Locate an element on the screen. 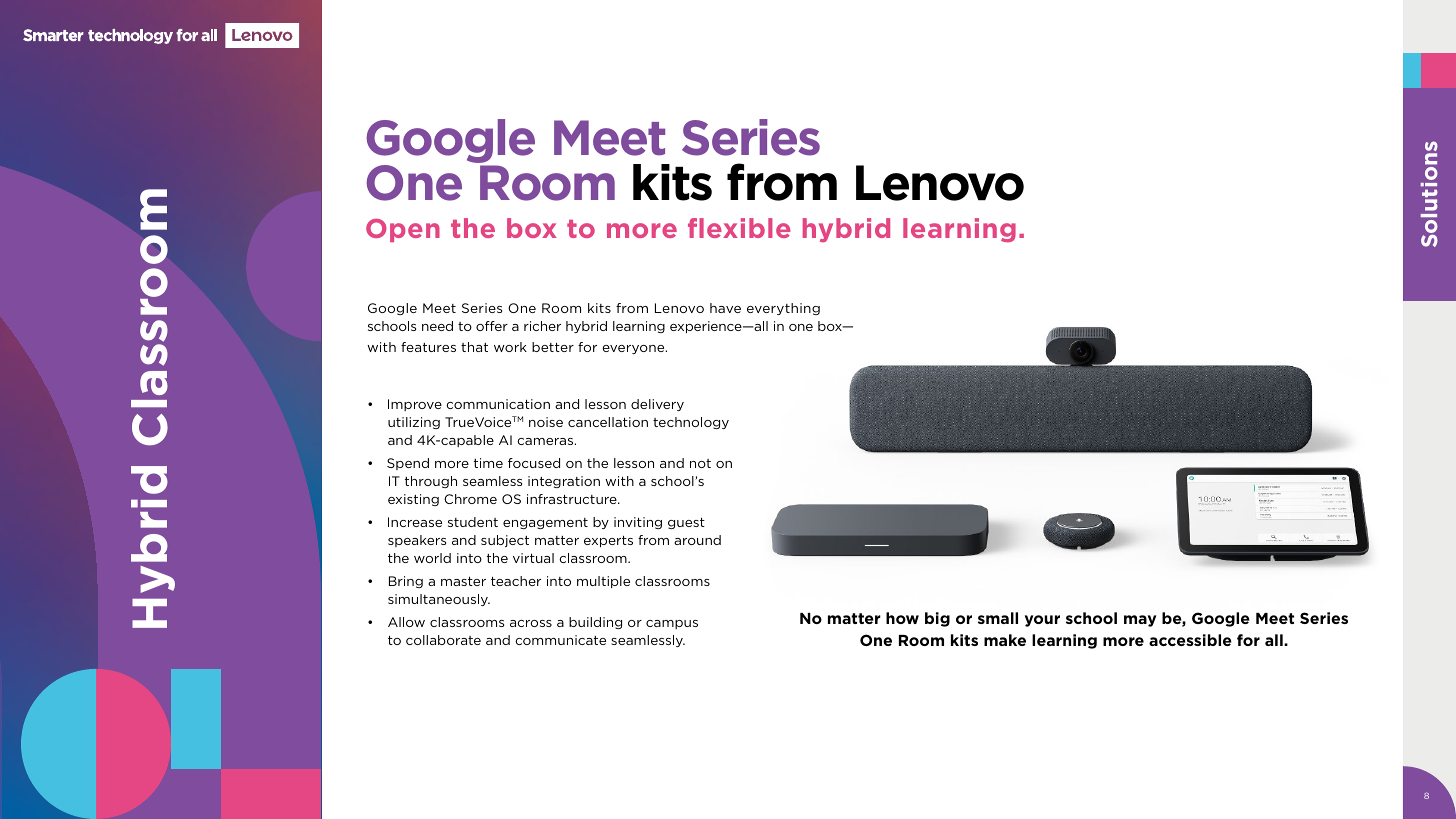 The width and height of the screenshot is (1456, 819). everyone is located at coordinates (634, 349).
